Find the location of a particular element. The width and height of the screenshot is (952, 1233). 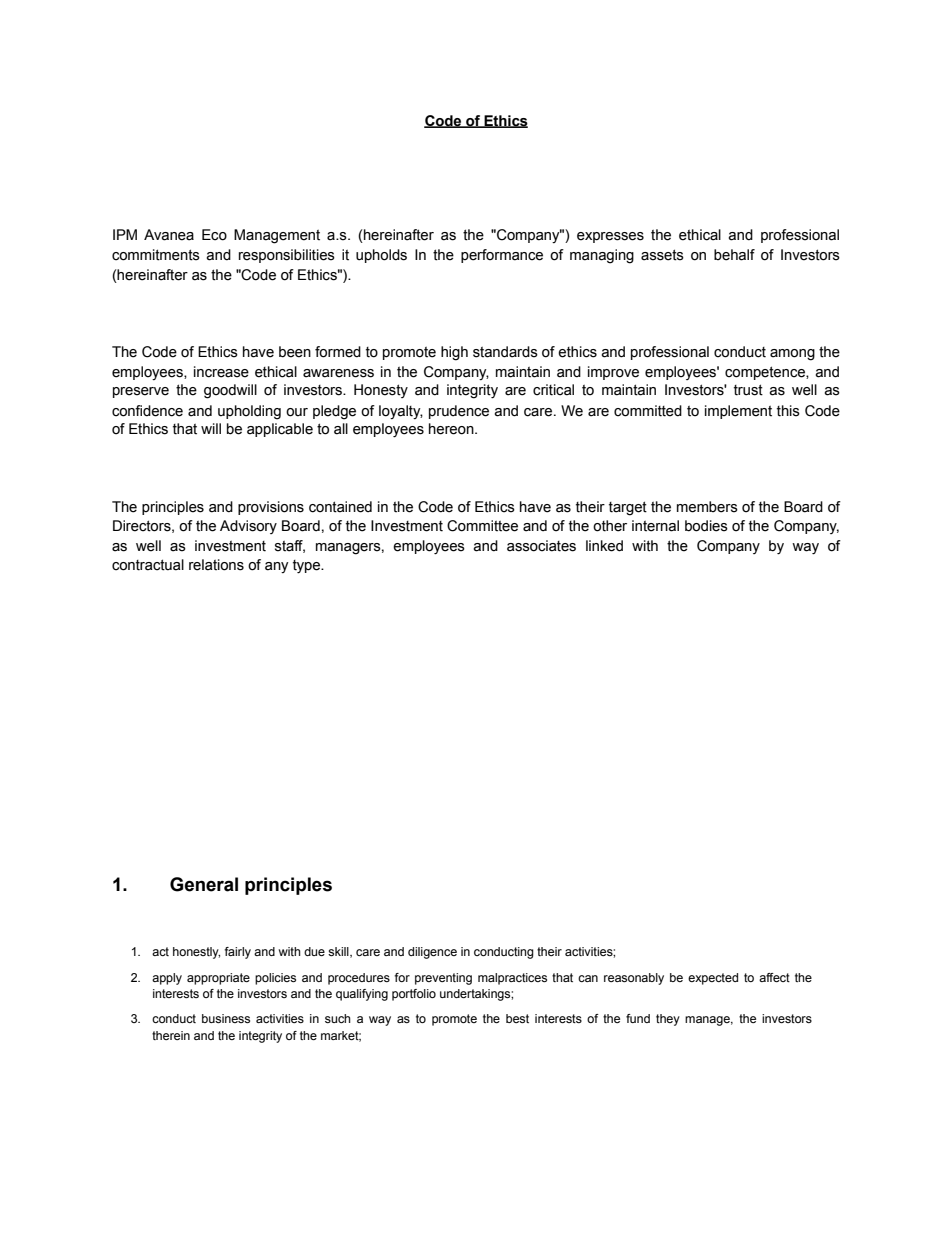

implement is located at coordinates (738, 412).
